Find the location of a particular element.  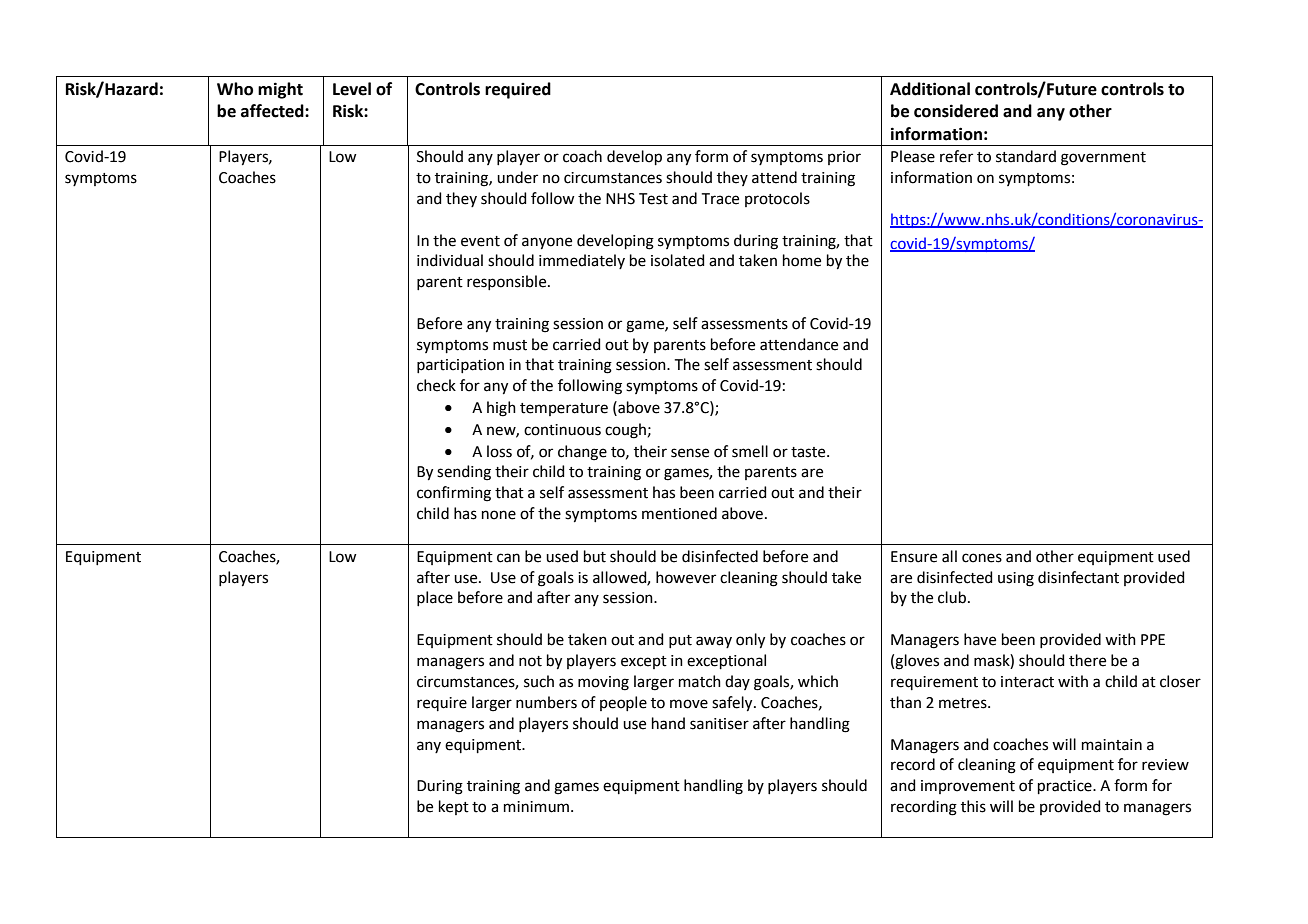

however is located at coordinates (686, 577).
